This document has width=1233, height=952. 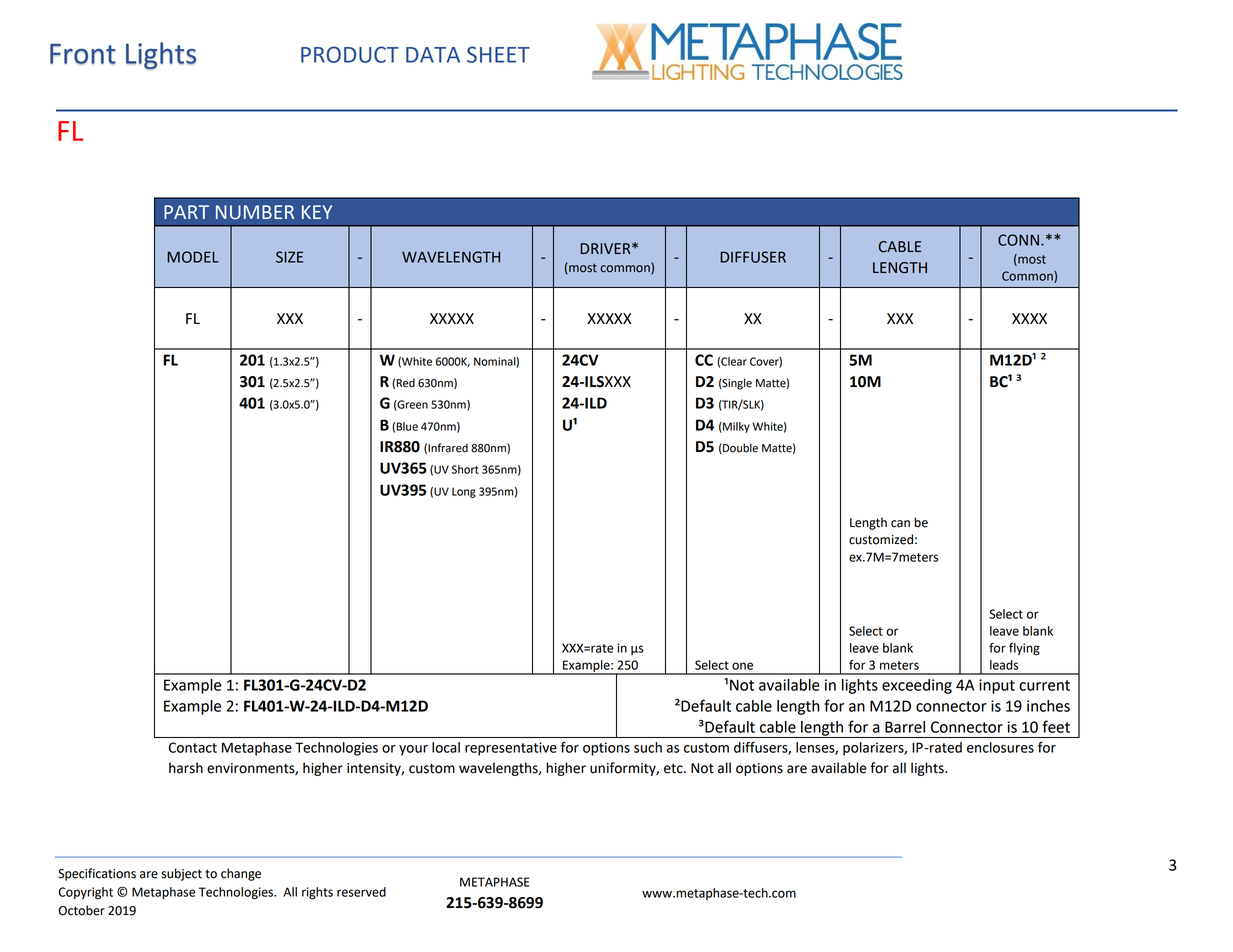 I want to click on DATA, so click(x=433, y=55).
